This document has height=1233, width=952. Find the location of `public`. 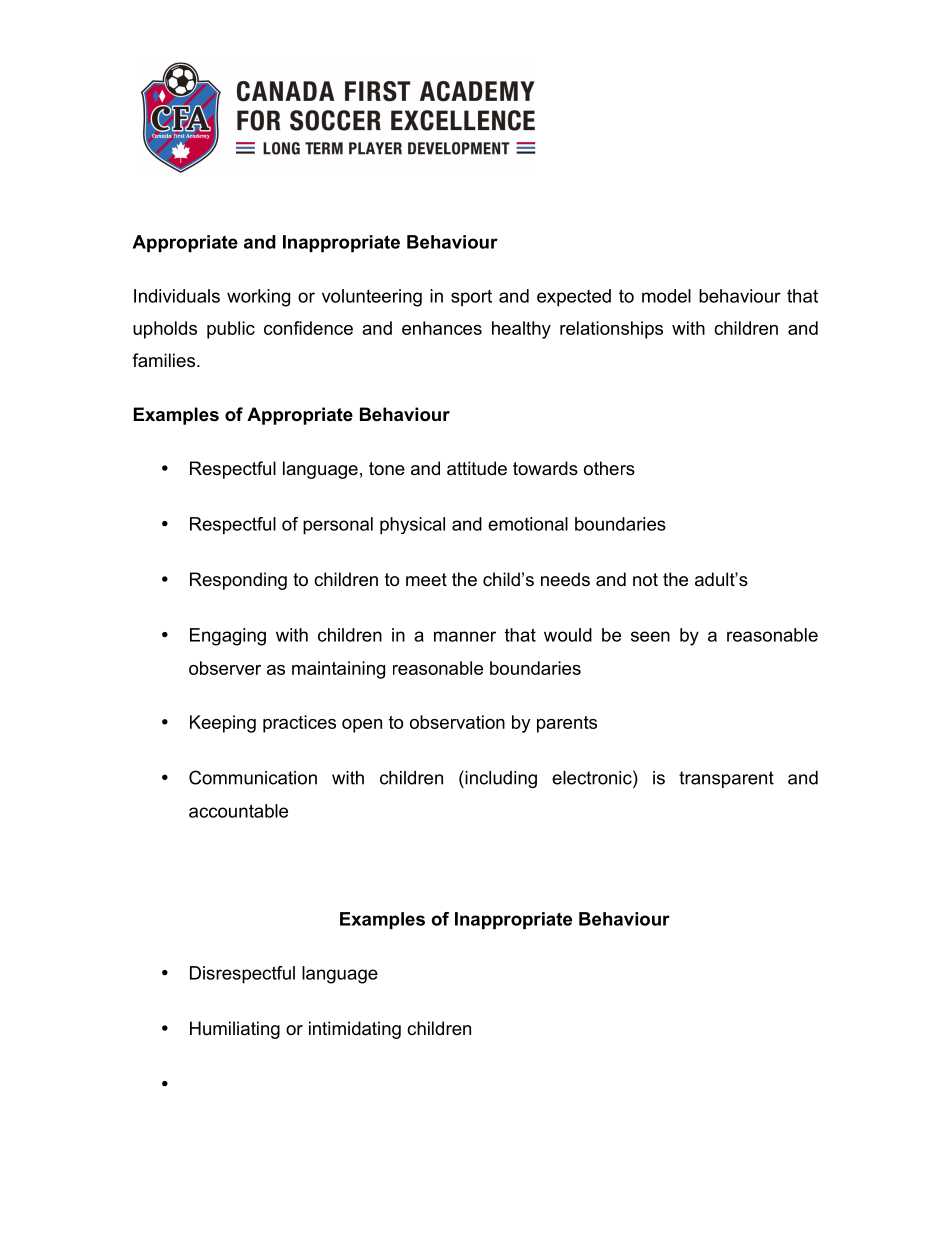

public is located at coordinates (231, 330).
